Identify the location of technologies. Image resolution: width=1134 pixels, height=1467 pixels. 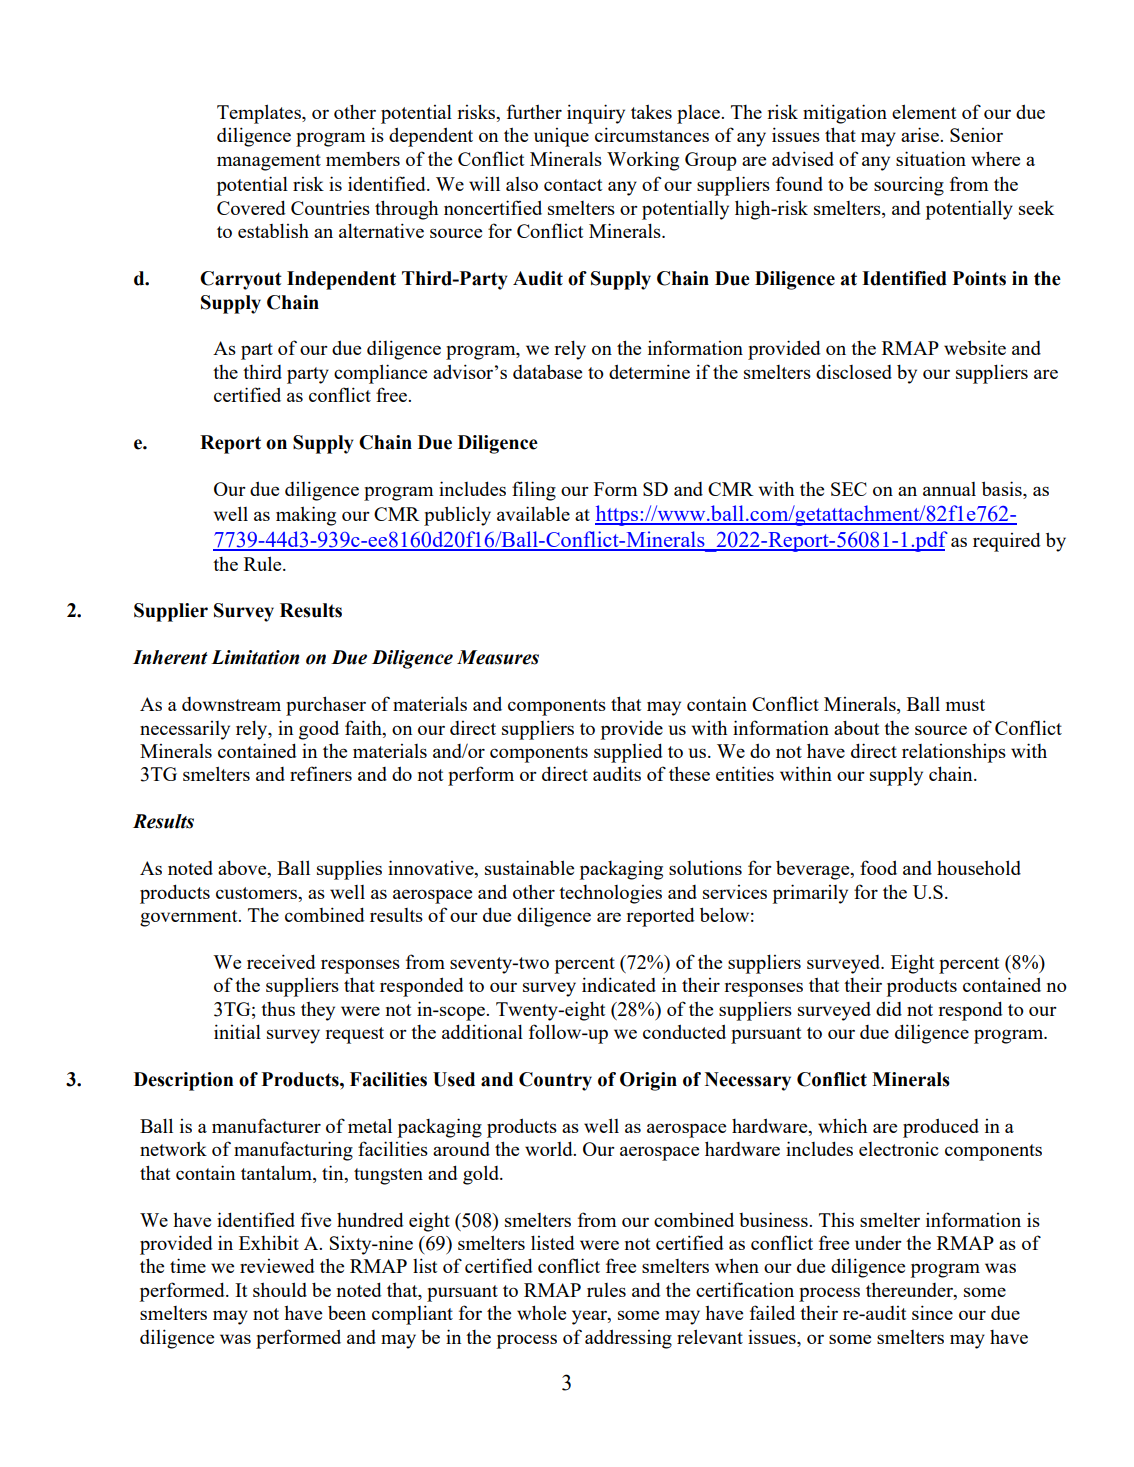
(610, 894).
